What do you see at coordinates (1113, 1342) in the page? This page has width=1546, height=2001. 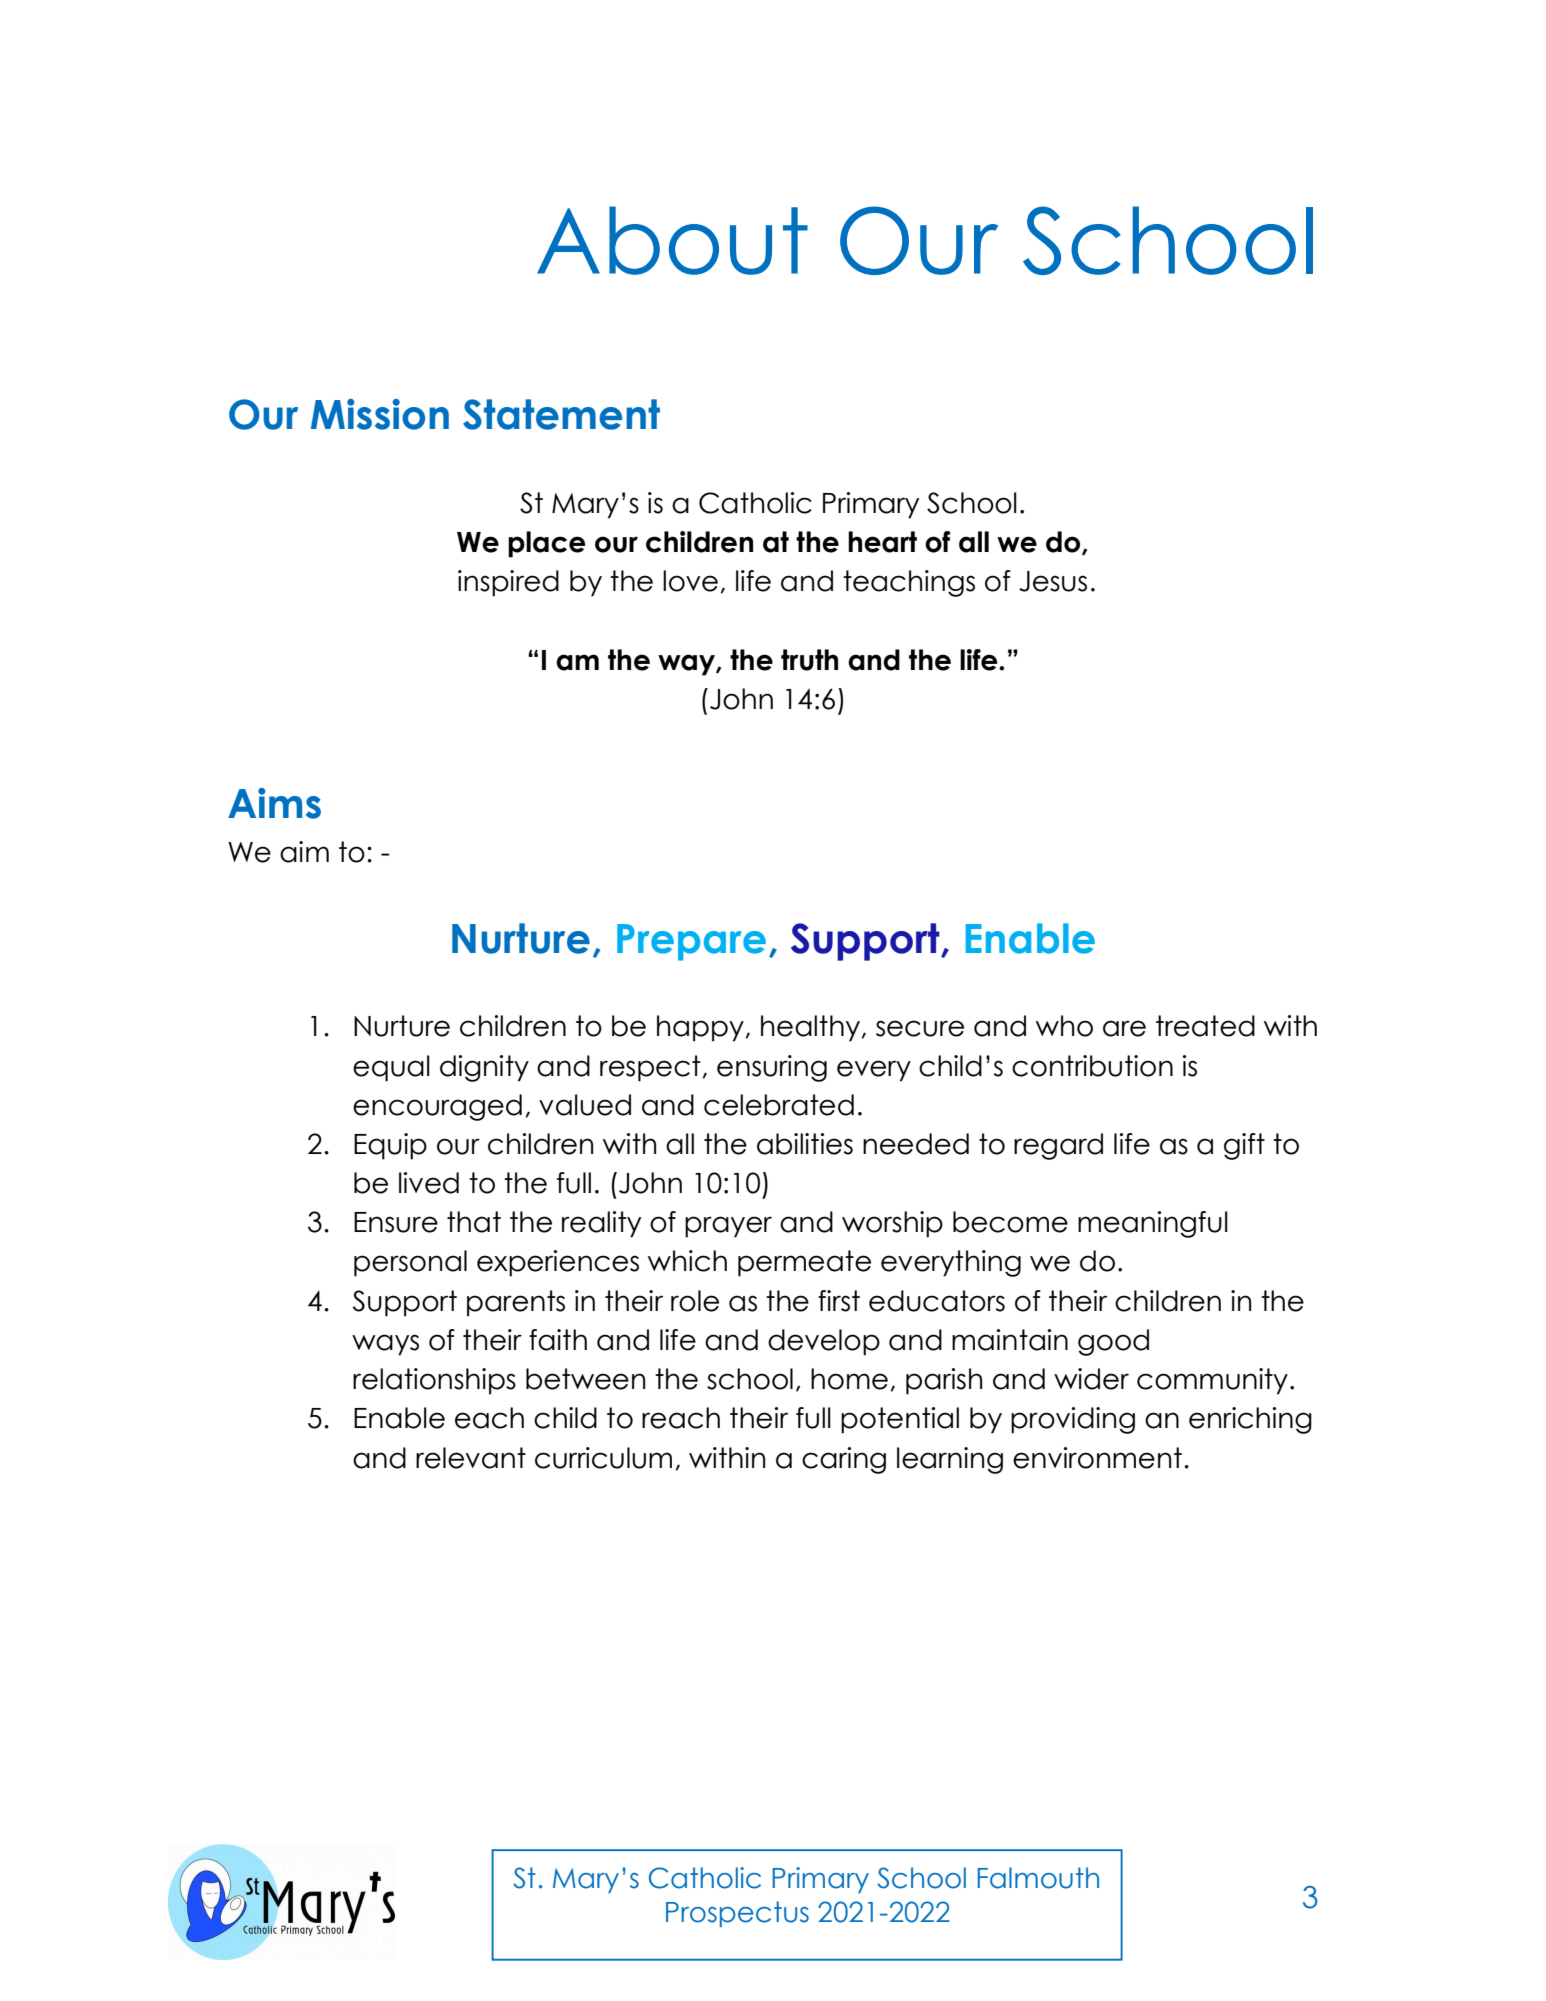 I see `good` at bounding box center [1113, 1342].
